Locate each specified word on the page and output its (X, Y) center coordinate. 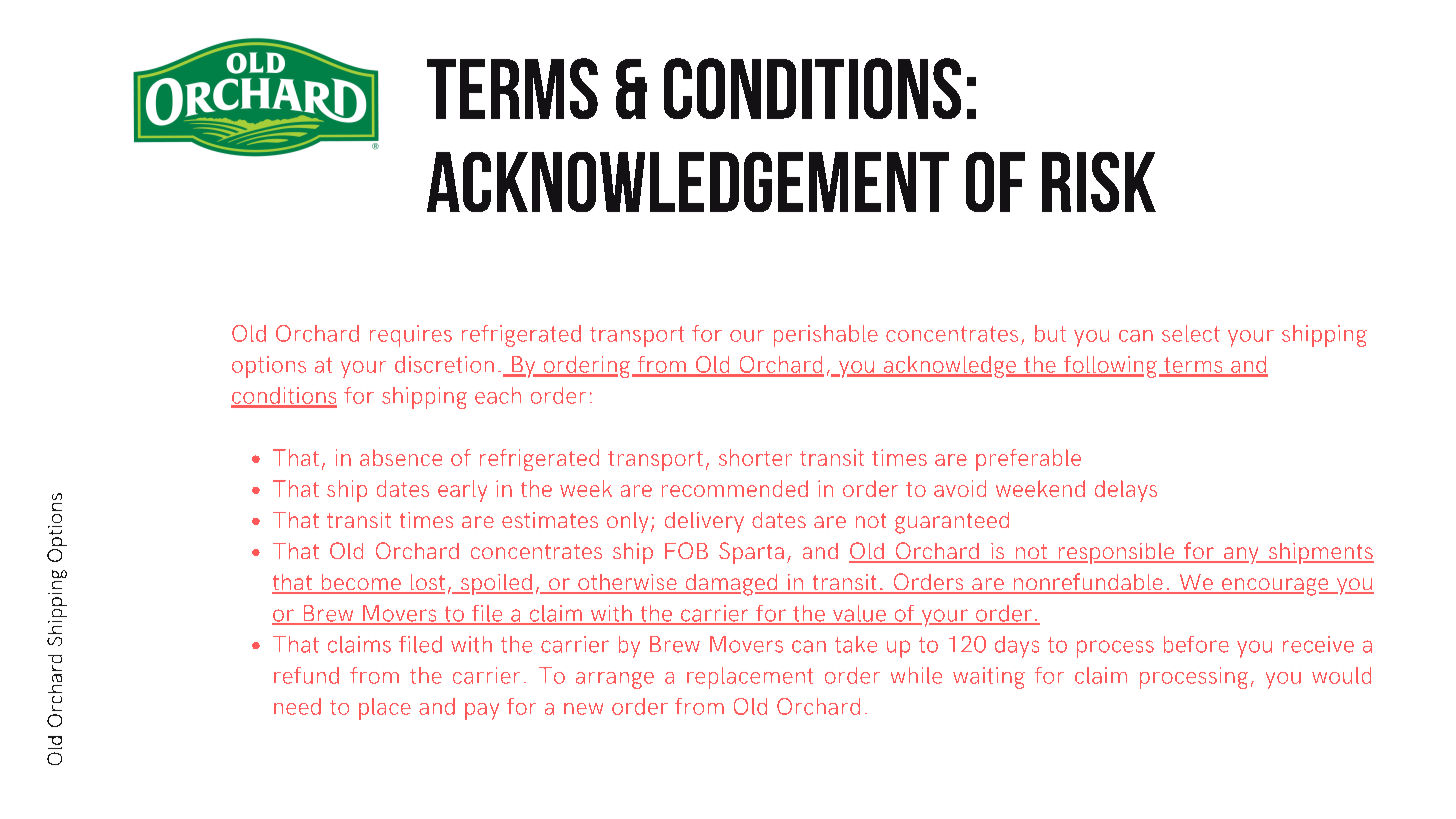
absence (401, 457)
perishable (826, 336)
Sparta (751, 553)
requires (411, 336)
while (916, 675)
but (1050, 333)
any (1241, 555)
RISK (1099, 182)
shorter (755, 457)
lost (426, 583)
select (1191, 333)
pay (482, 711)
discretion (444, 364)
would (1341, 675)
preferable (1028, 460)
